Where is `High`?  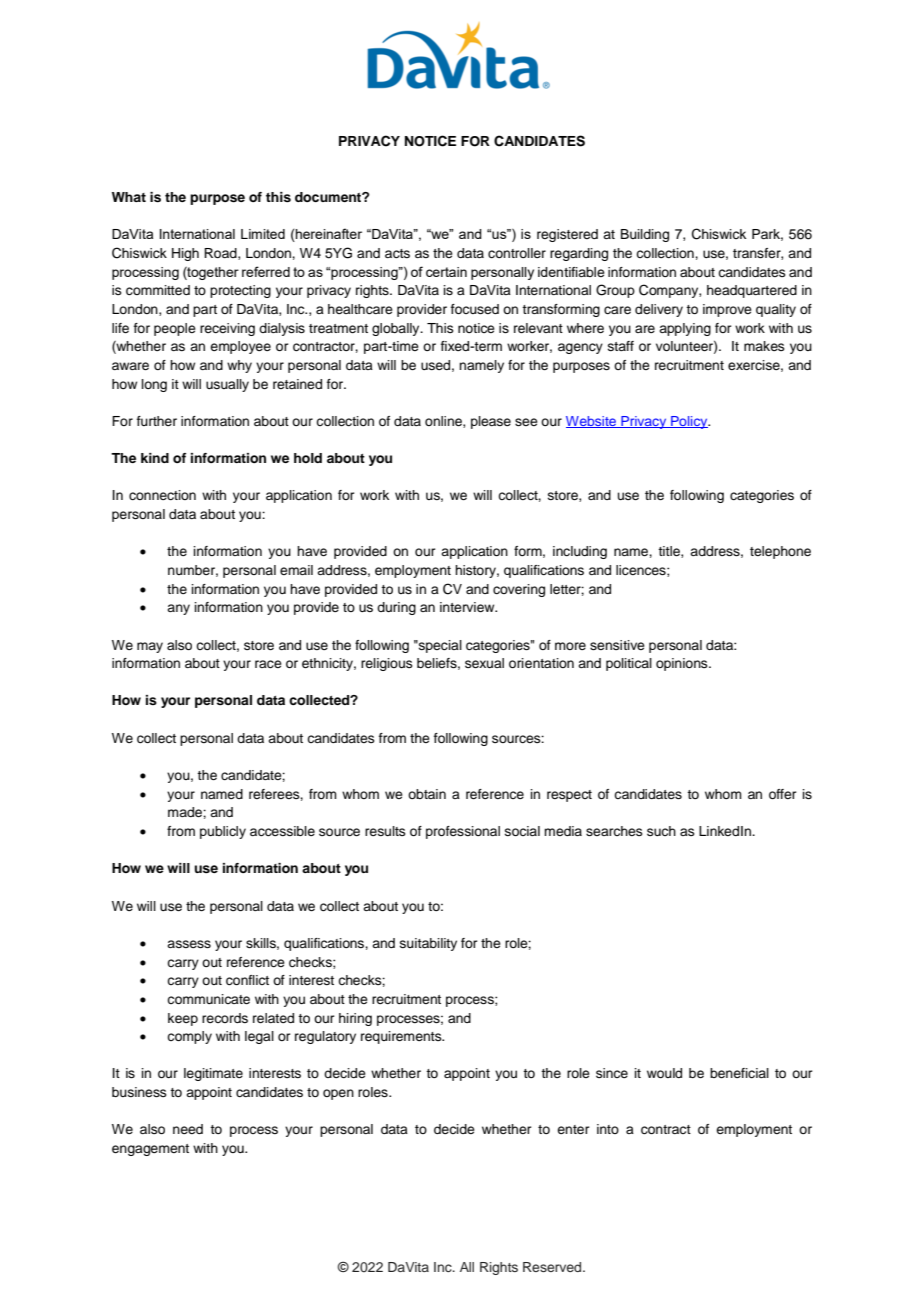 High is located at coordinates (185, 254).
